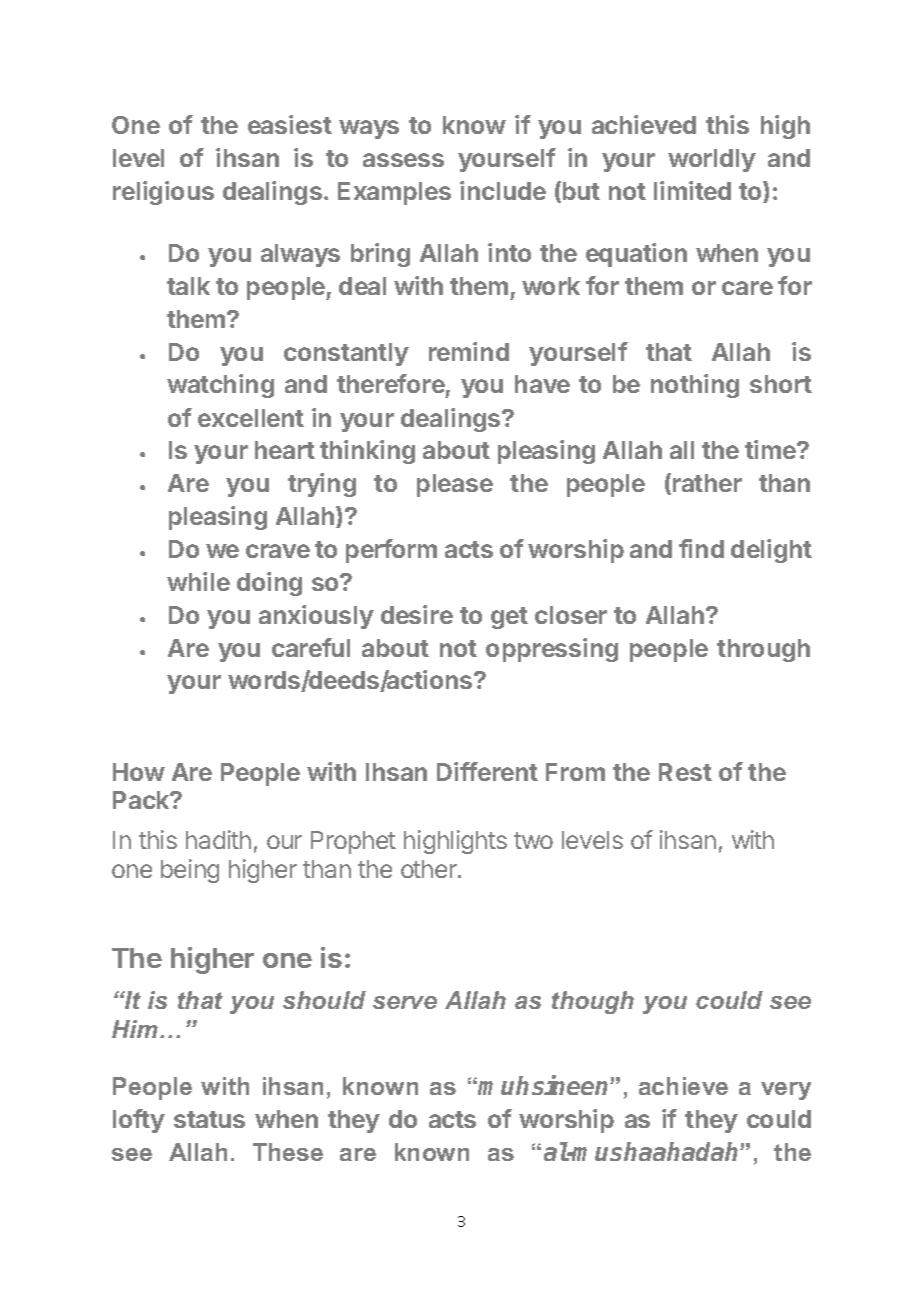 The width and height of the image is (924, 1308). I want to click on religious, so click(163, 193).
